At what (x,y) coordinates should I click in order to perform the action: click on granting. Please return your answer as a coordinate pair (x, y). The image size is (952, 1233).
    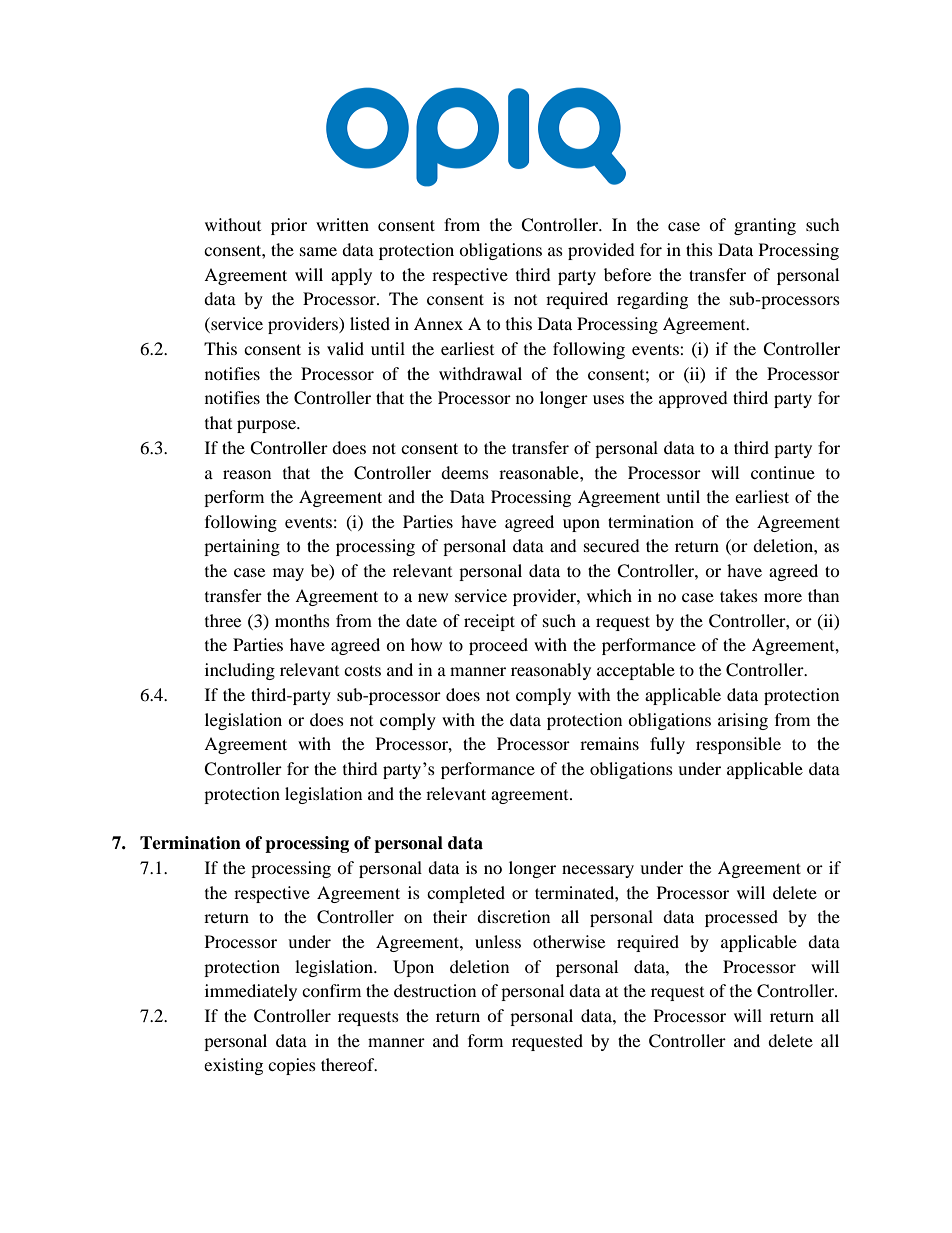
    Looking at the image, I should click on (765, 226).
